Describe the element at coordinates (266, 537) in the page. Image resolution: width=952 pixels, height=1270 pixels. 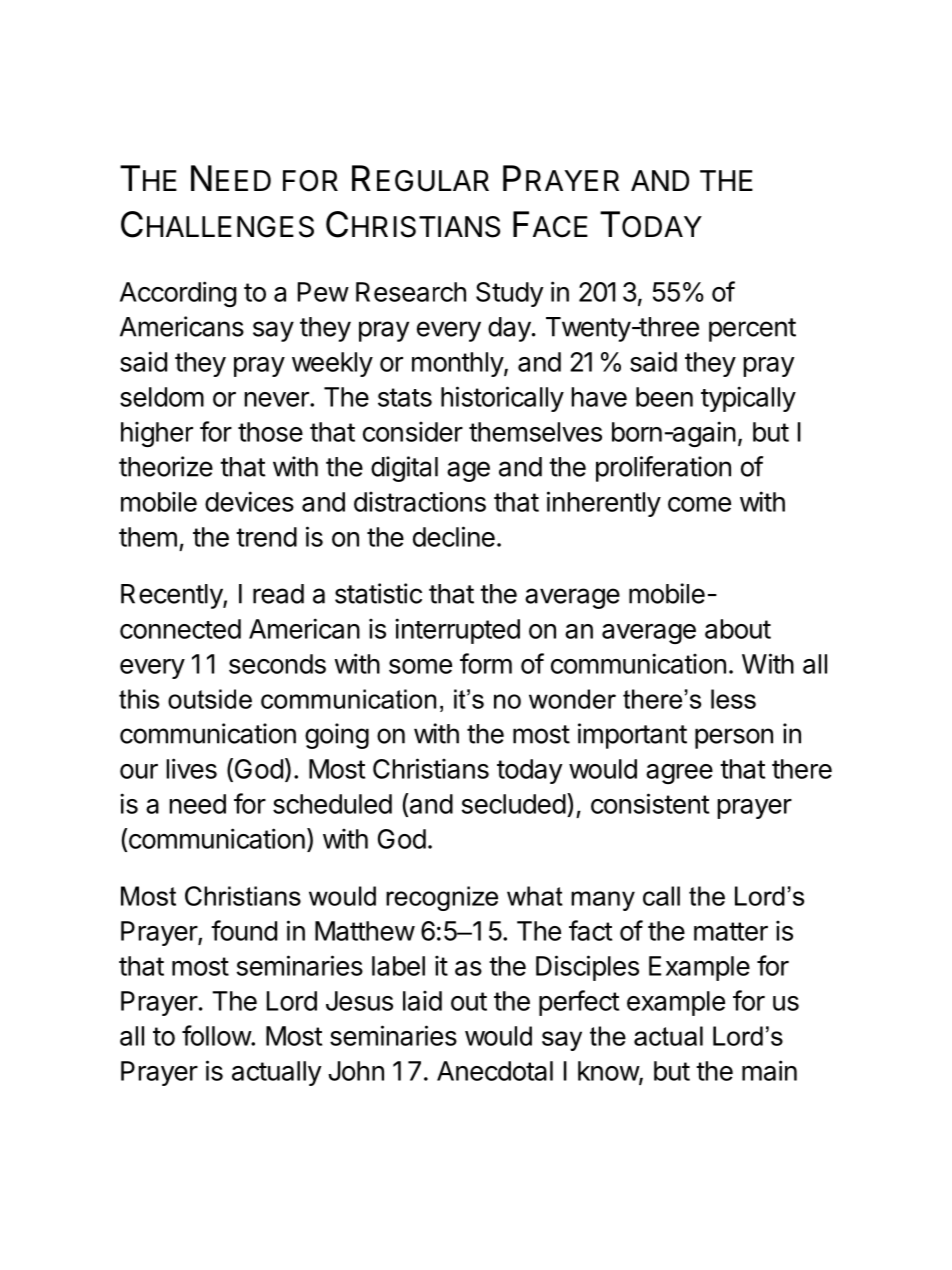
I see `trend` at that location.
